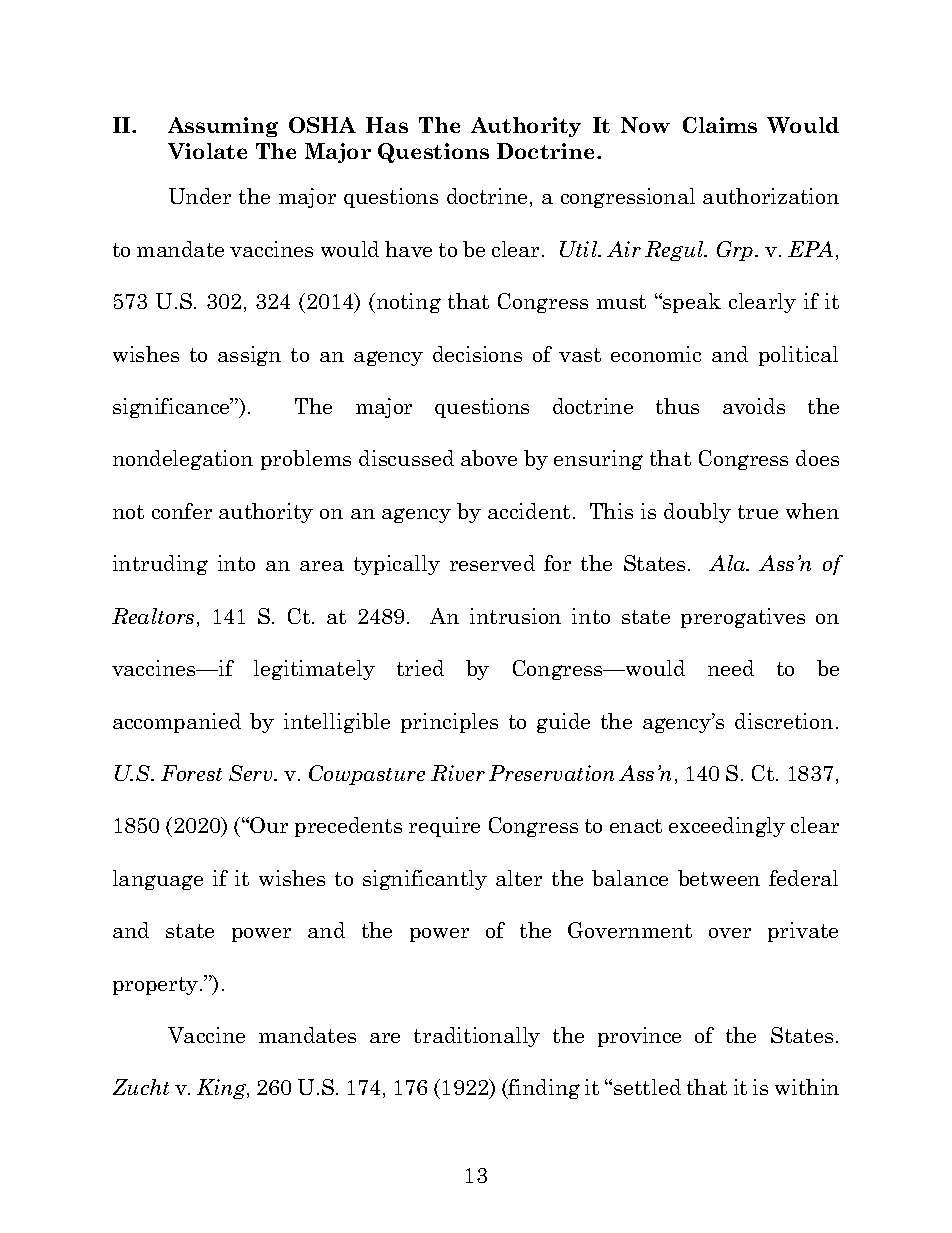  What do you see at coordinates (458, 773) in the screenshot?
I see `River` at bounding box center [458, 773].
